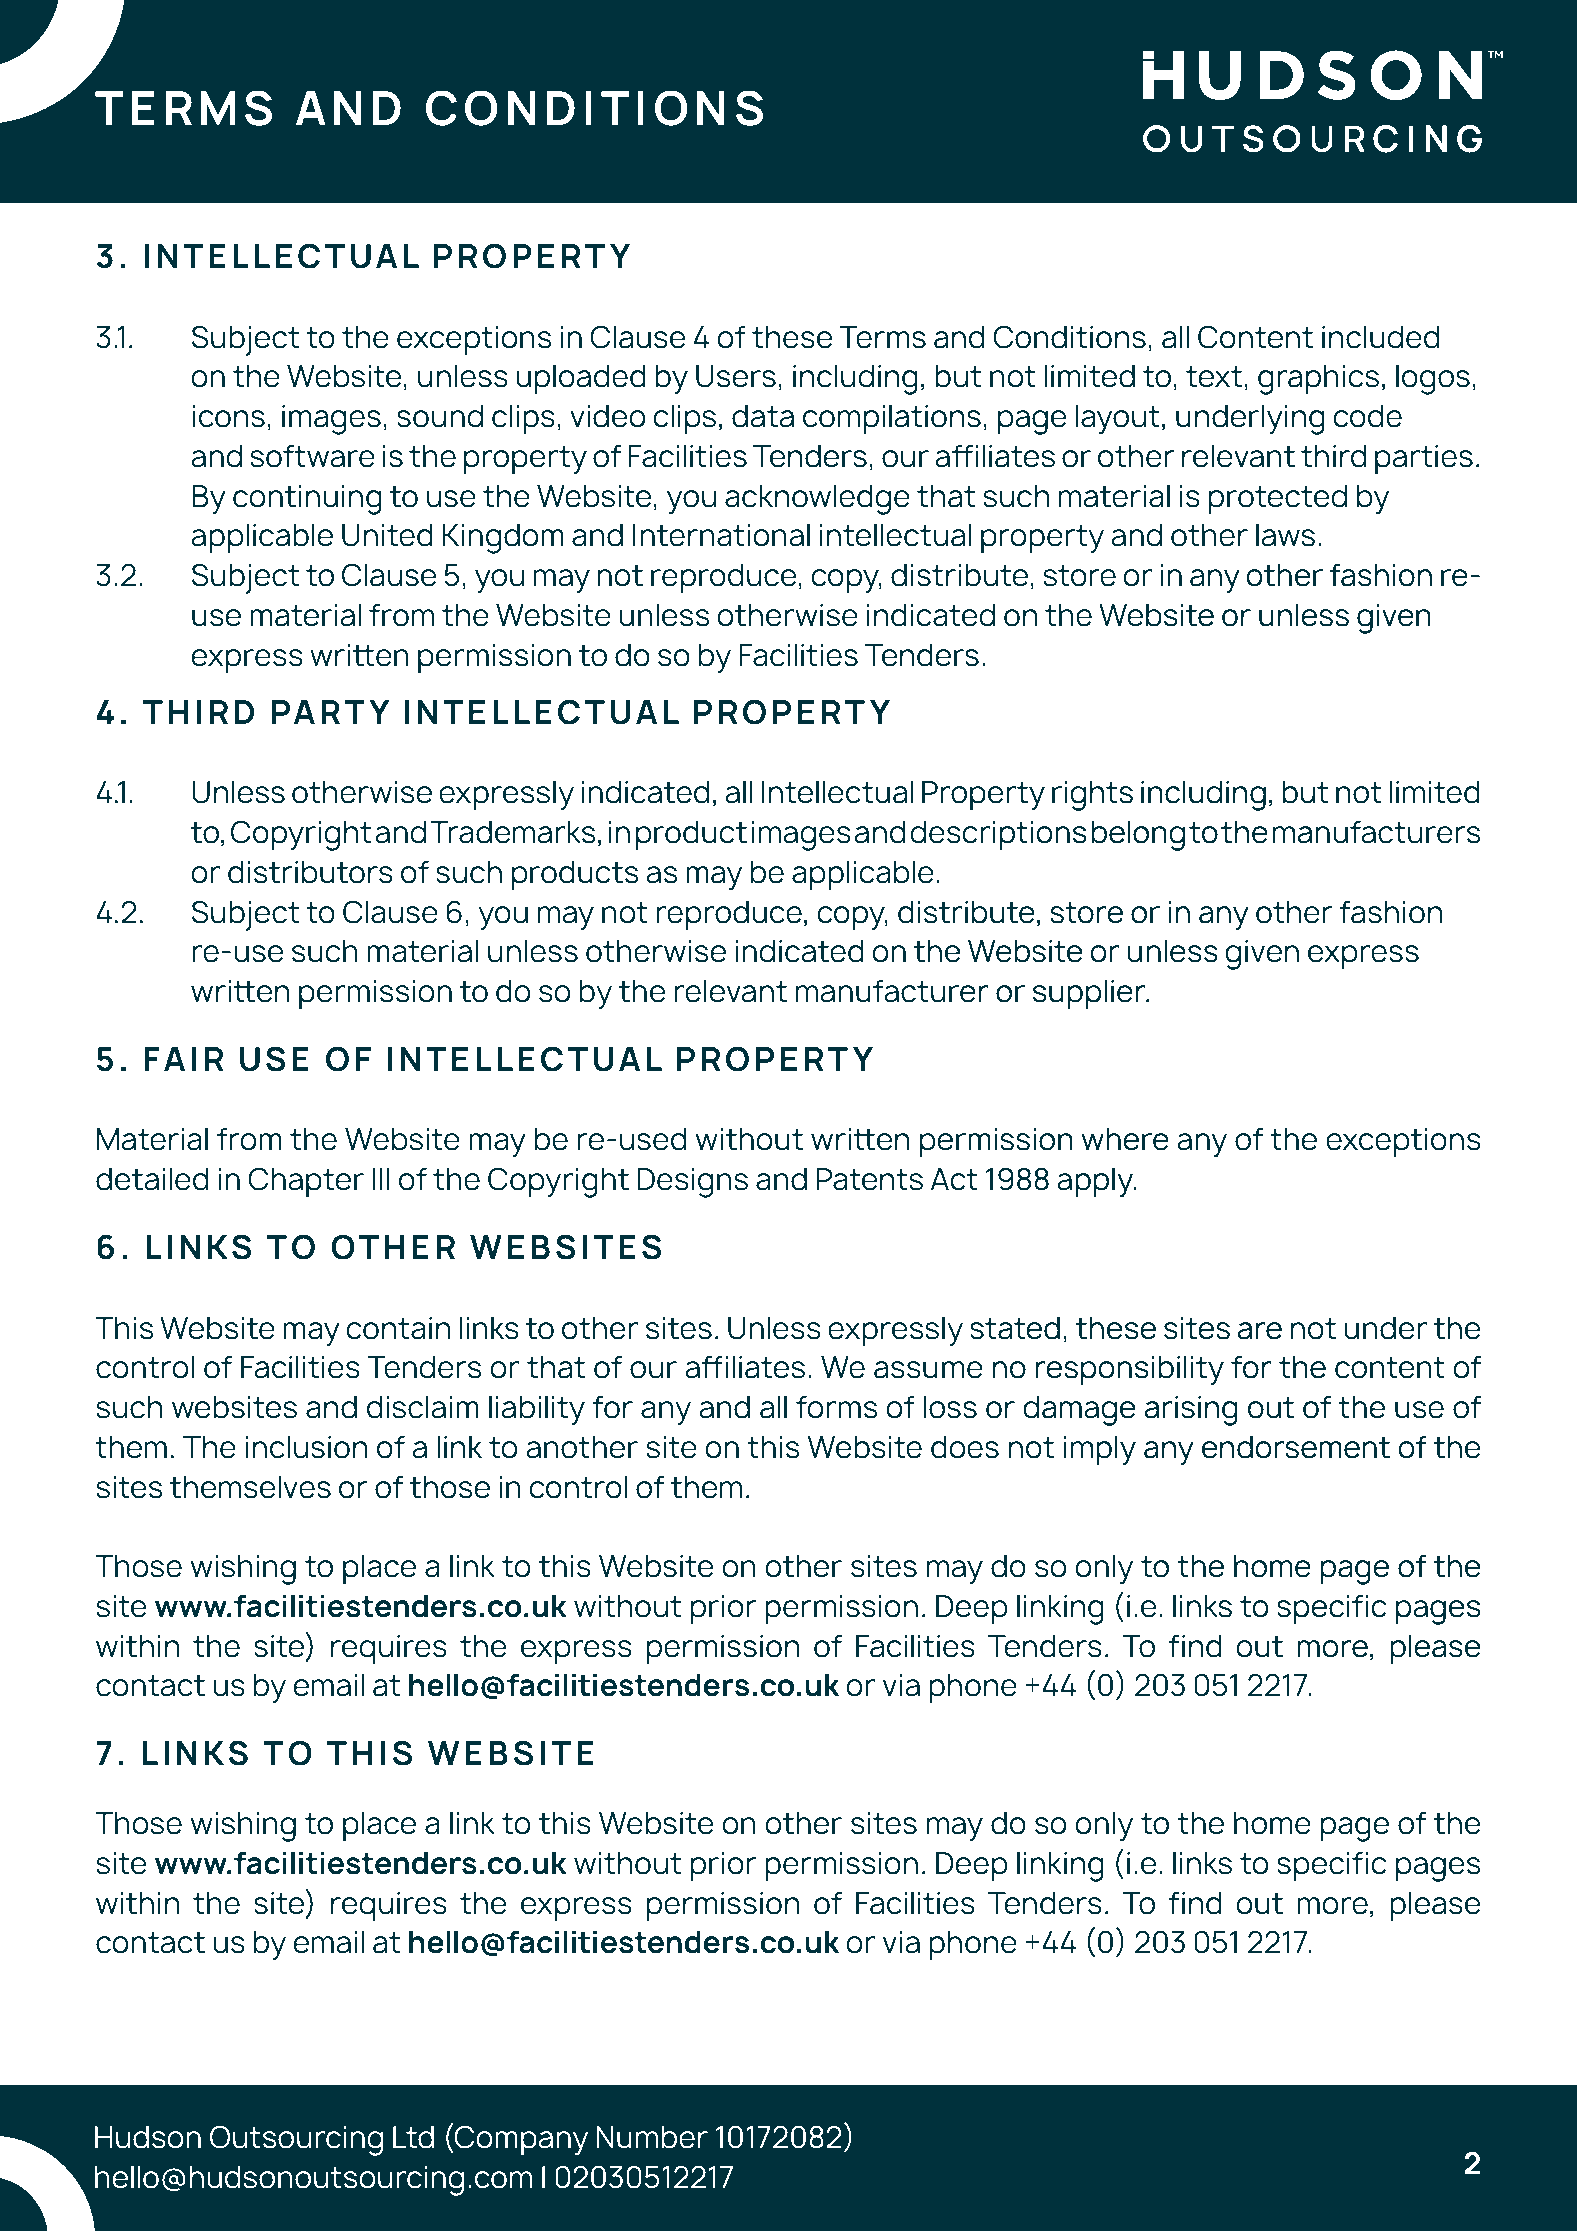 Image resolution: width=1577 pixels, height=2231 pixels. What do you see at coordinates (836, 1407) in the page?
I see `forms` at bounding box center [836, 1407].
